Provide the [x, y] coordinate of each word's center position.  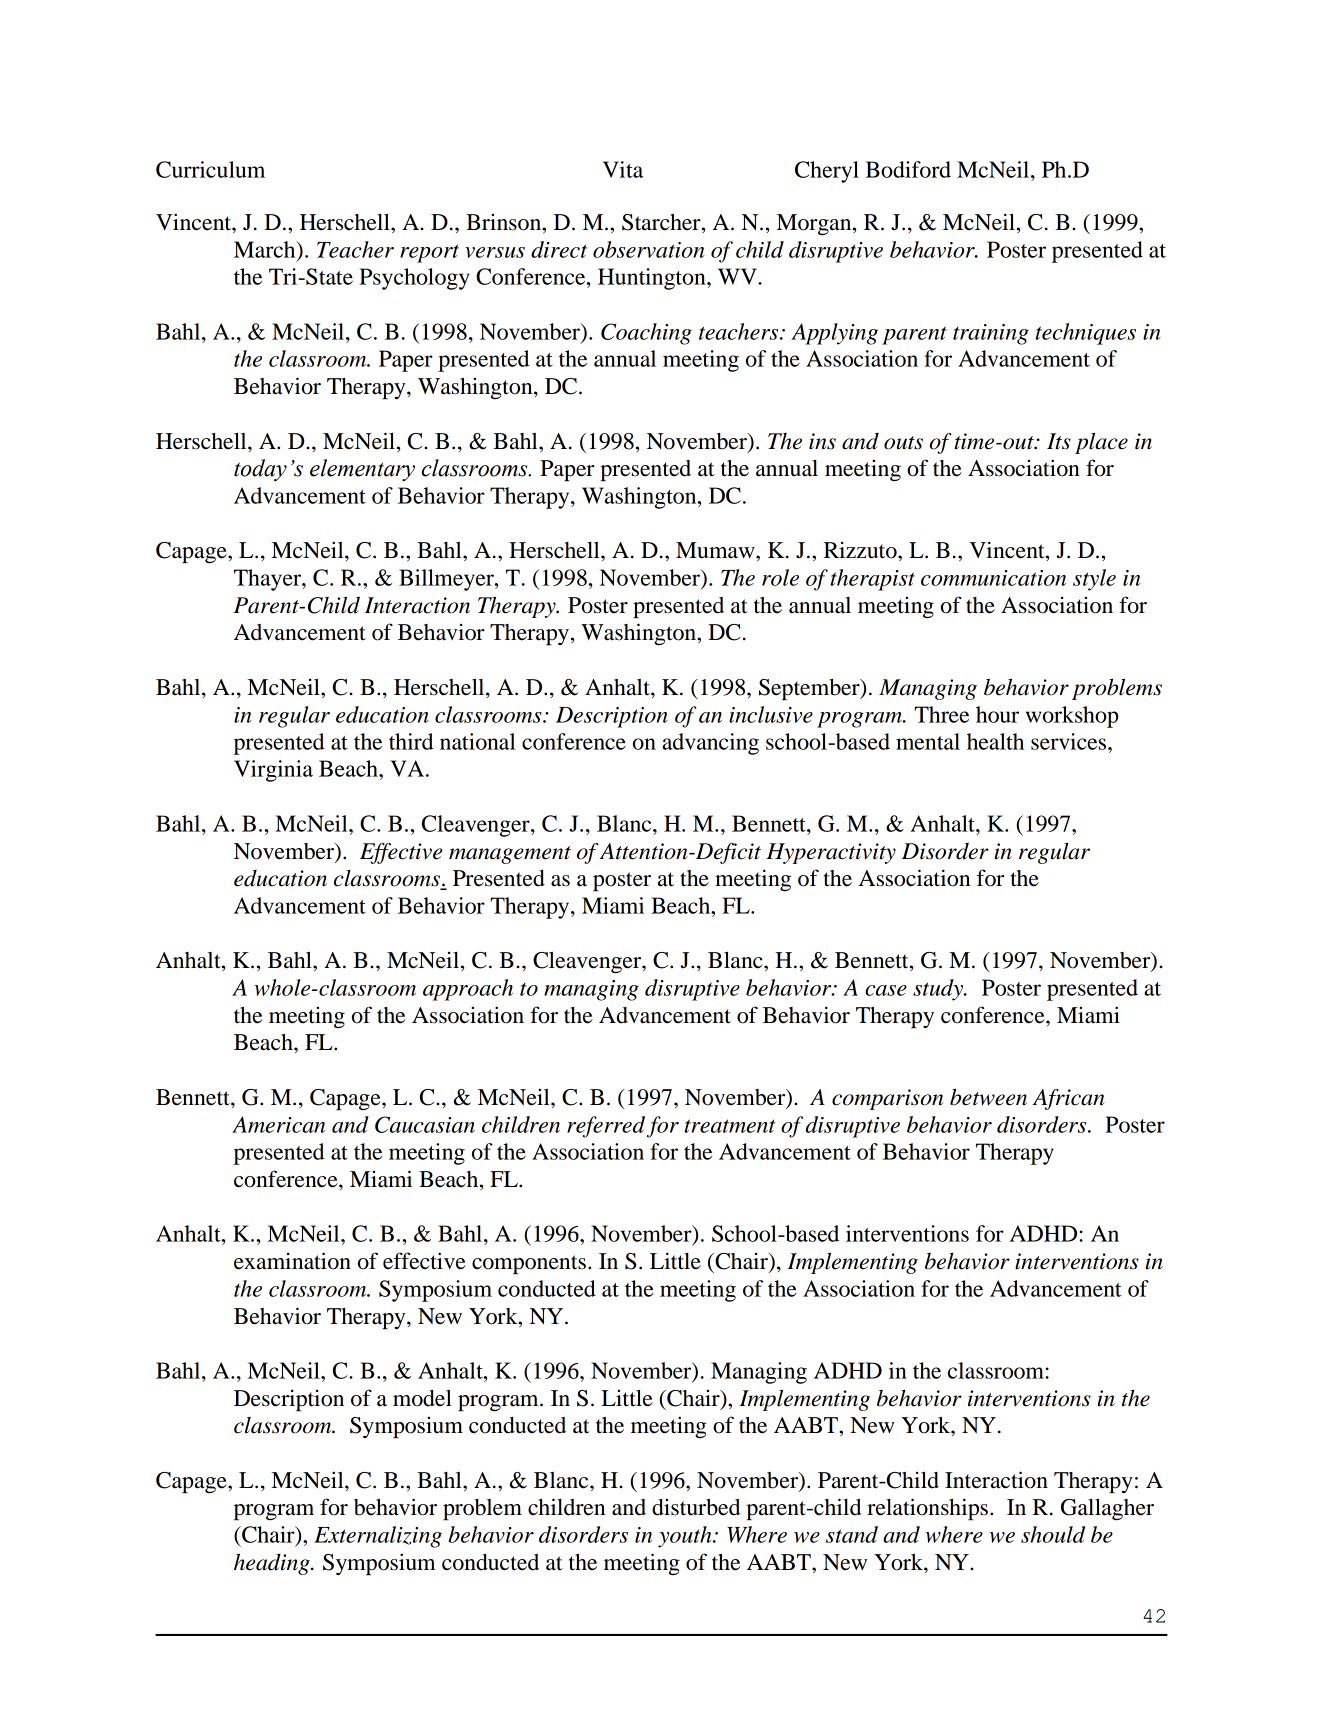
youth [686, 1537]
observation [648, 249]
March [266, 249]
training [991, 334]
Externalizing [378, 1537]
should [1053, 1534]
